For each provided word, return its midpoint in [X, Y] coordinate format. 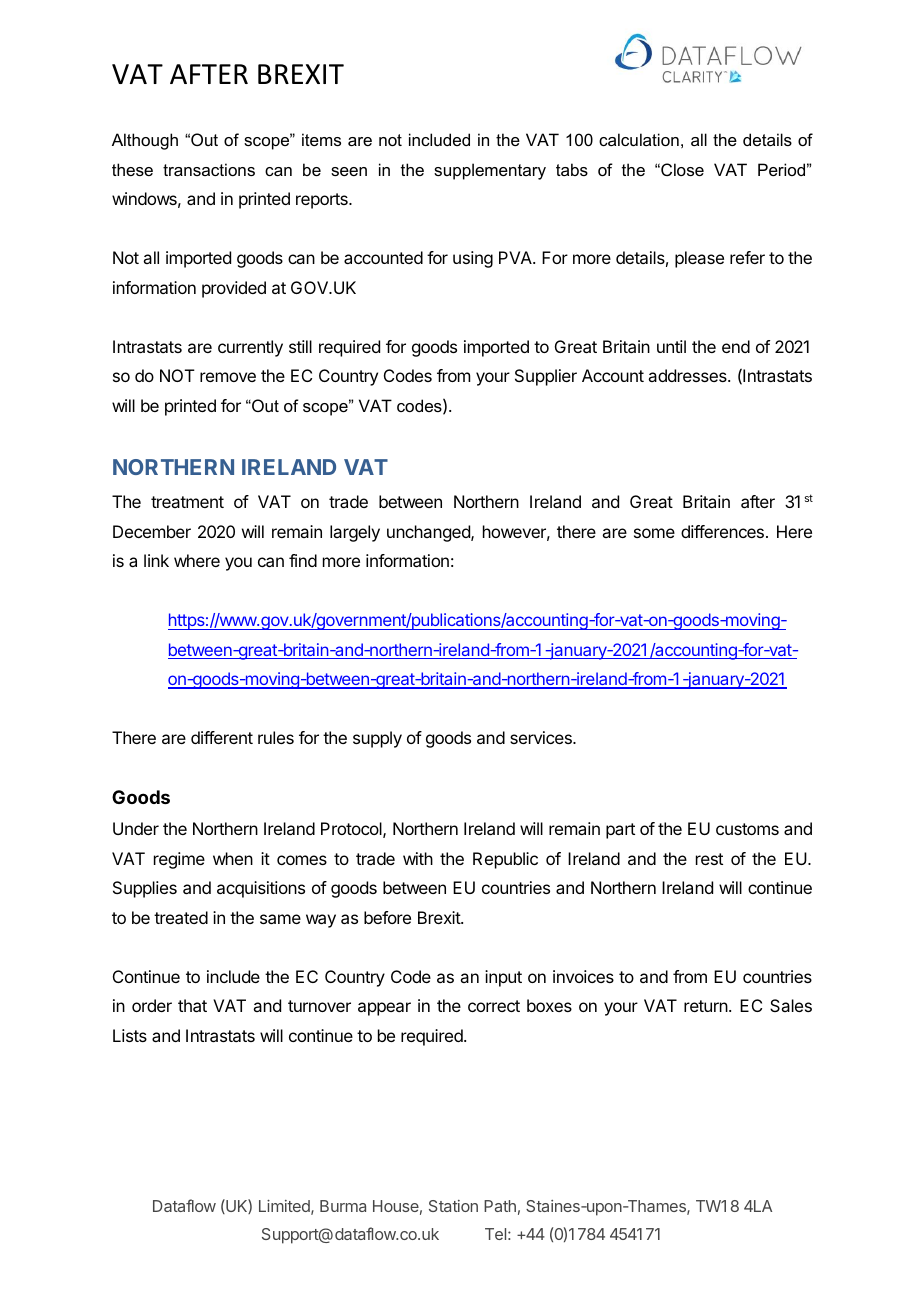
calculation [639, 139]
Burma [343, 1206]
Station [453, 1206]
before [387, 917]
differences [722, 531]
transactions [209, 169]
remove [228, 377]
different [222, 737]
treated [181, 917]
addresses [688, 375]
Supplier [546, 377]
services [542, 737]
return [707, 1006]
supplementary [490, 171]
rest [709, 859]
